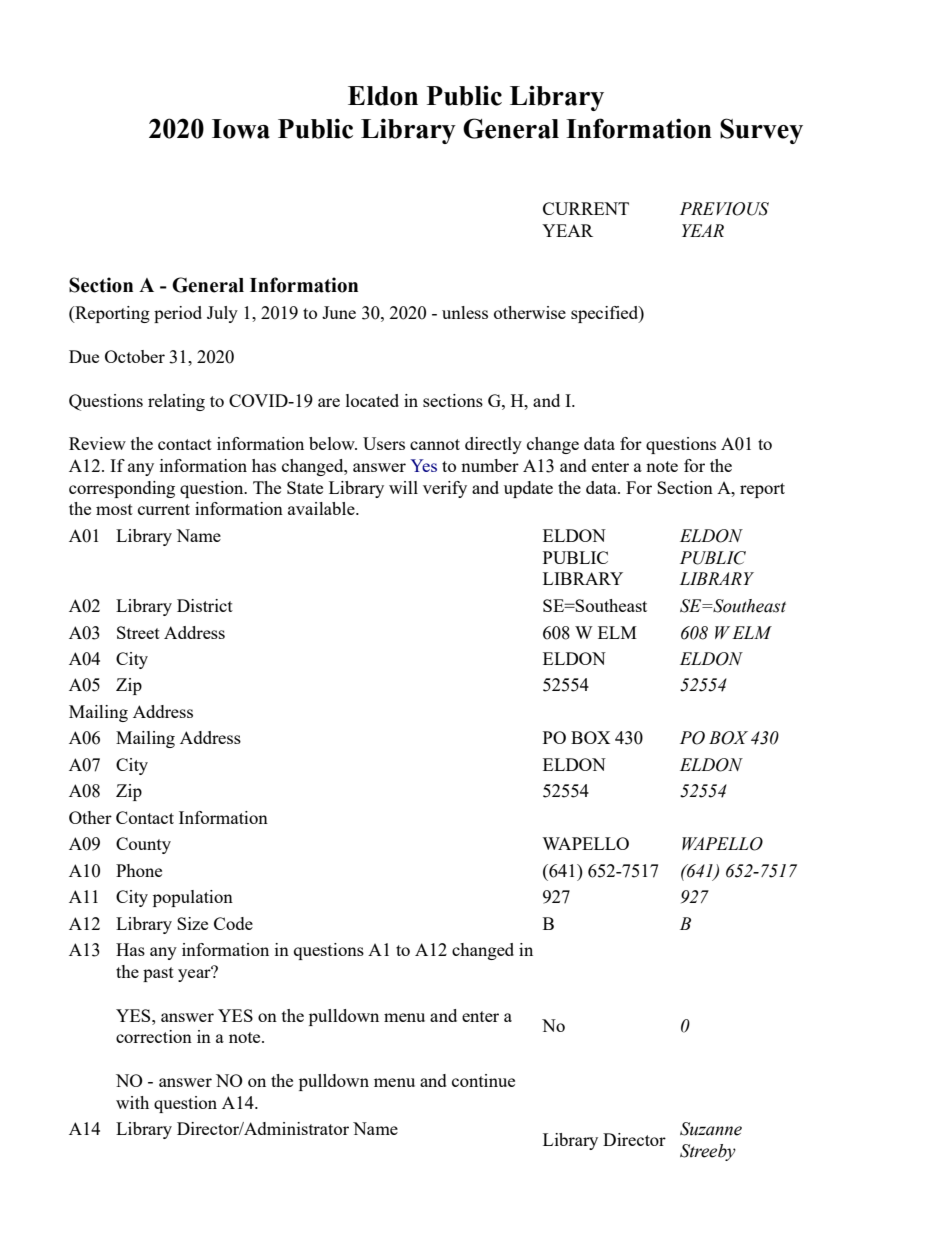 Image resolution: width=952 pixels, height=1233 pixels. I want to click on Street, so click(138, 632).
